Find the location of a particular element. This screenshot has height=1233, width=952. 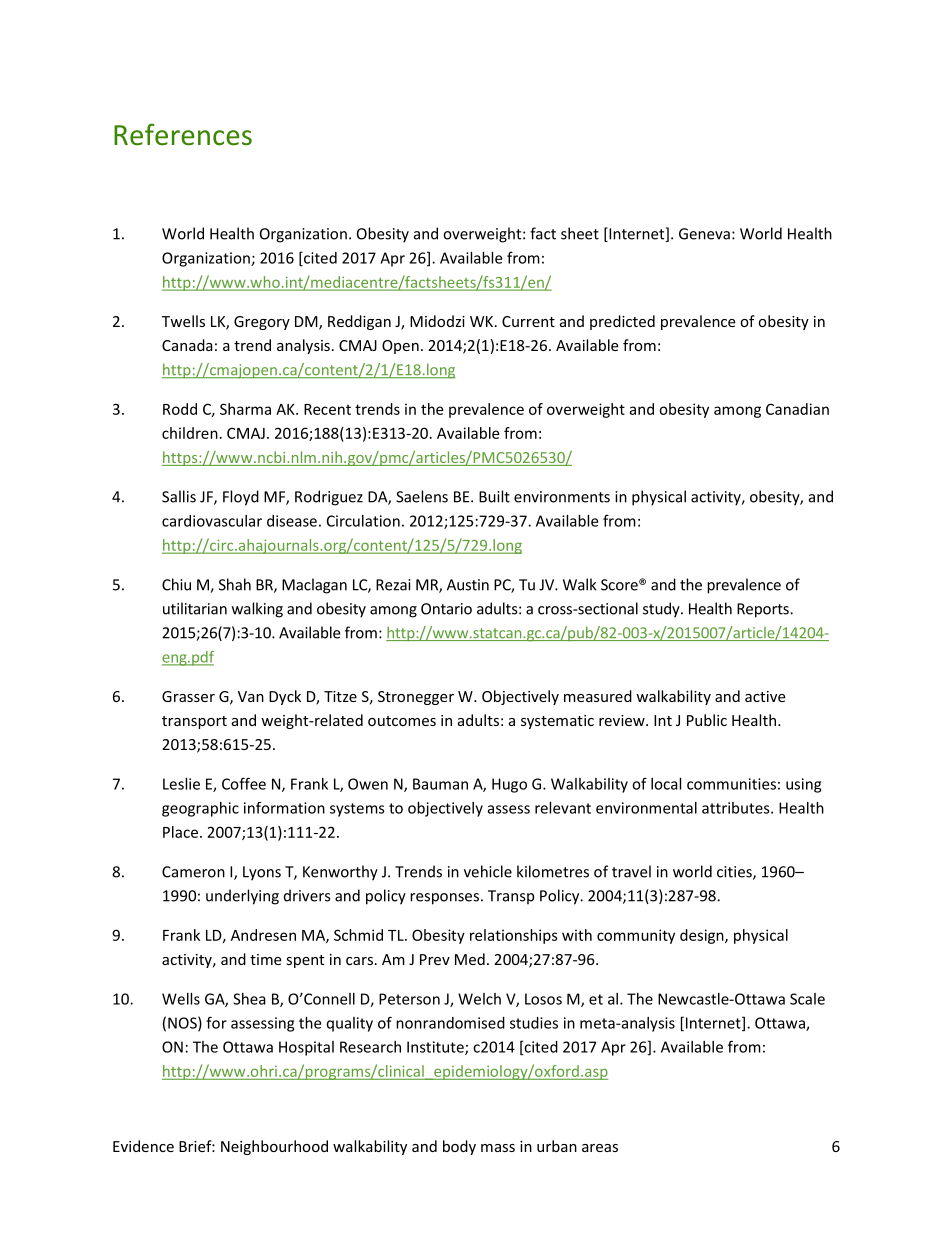

Neighbourhood is located at coordinates (274, 1147).
